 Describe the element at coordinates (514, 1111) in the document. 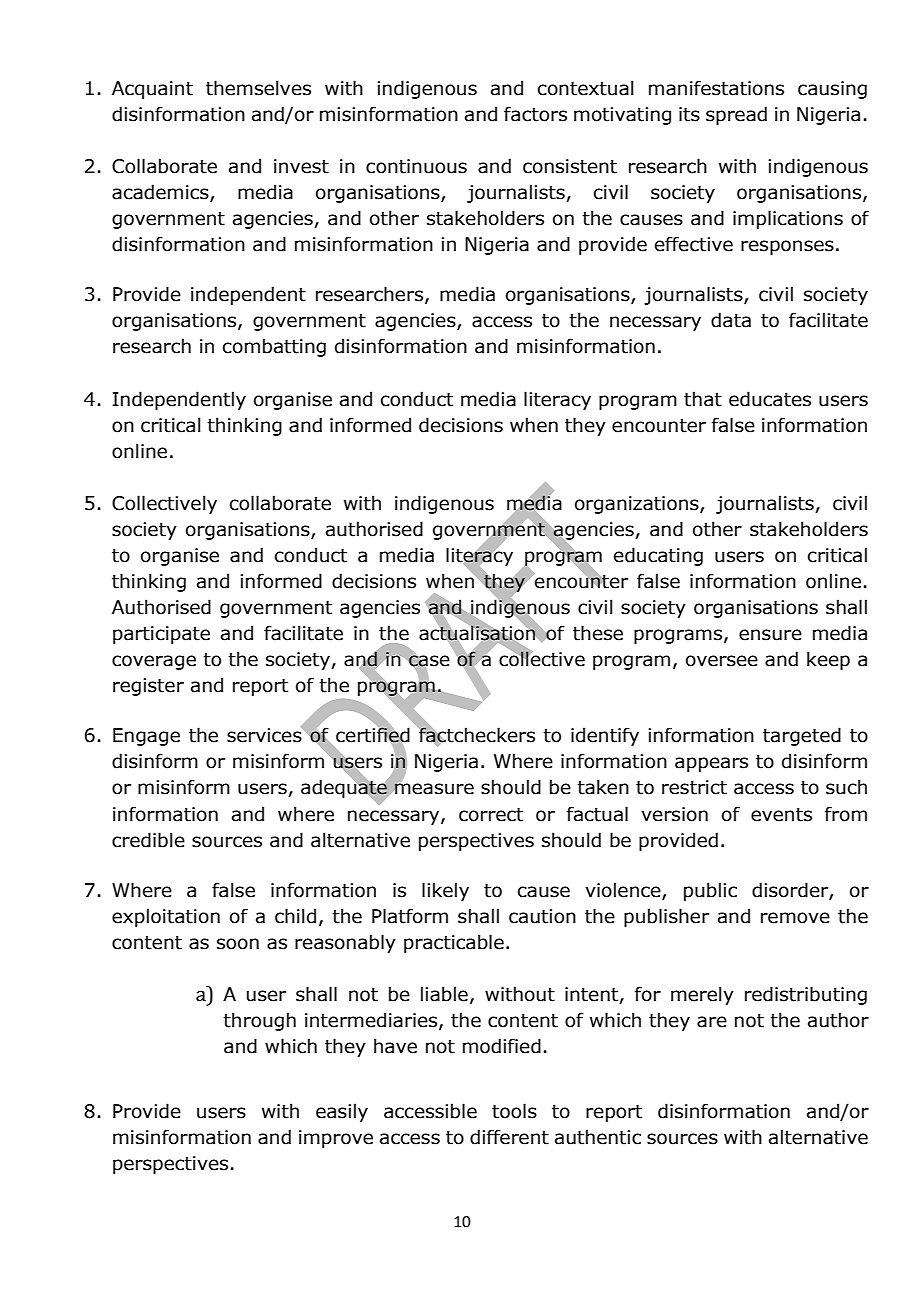

I see `tools` at that location.
